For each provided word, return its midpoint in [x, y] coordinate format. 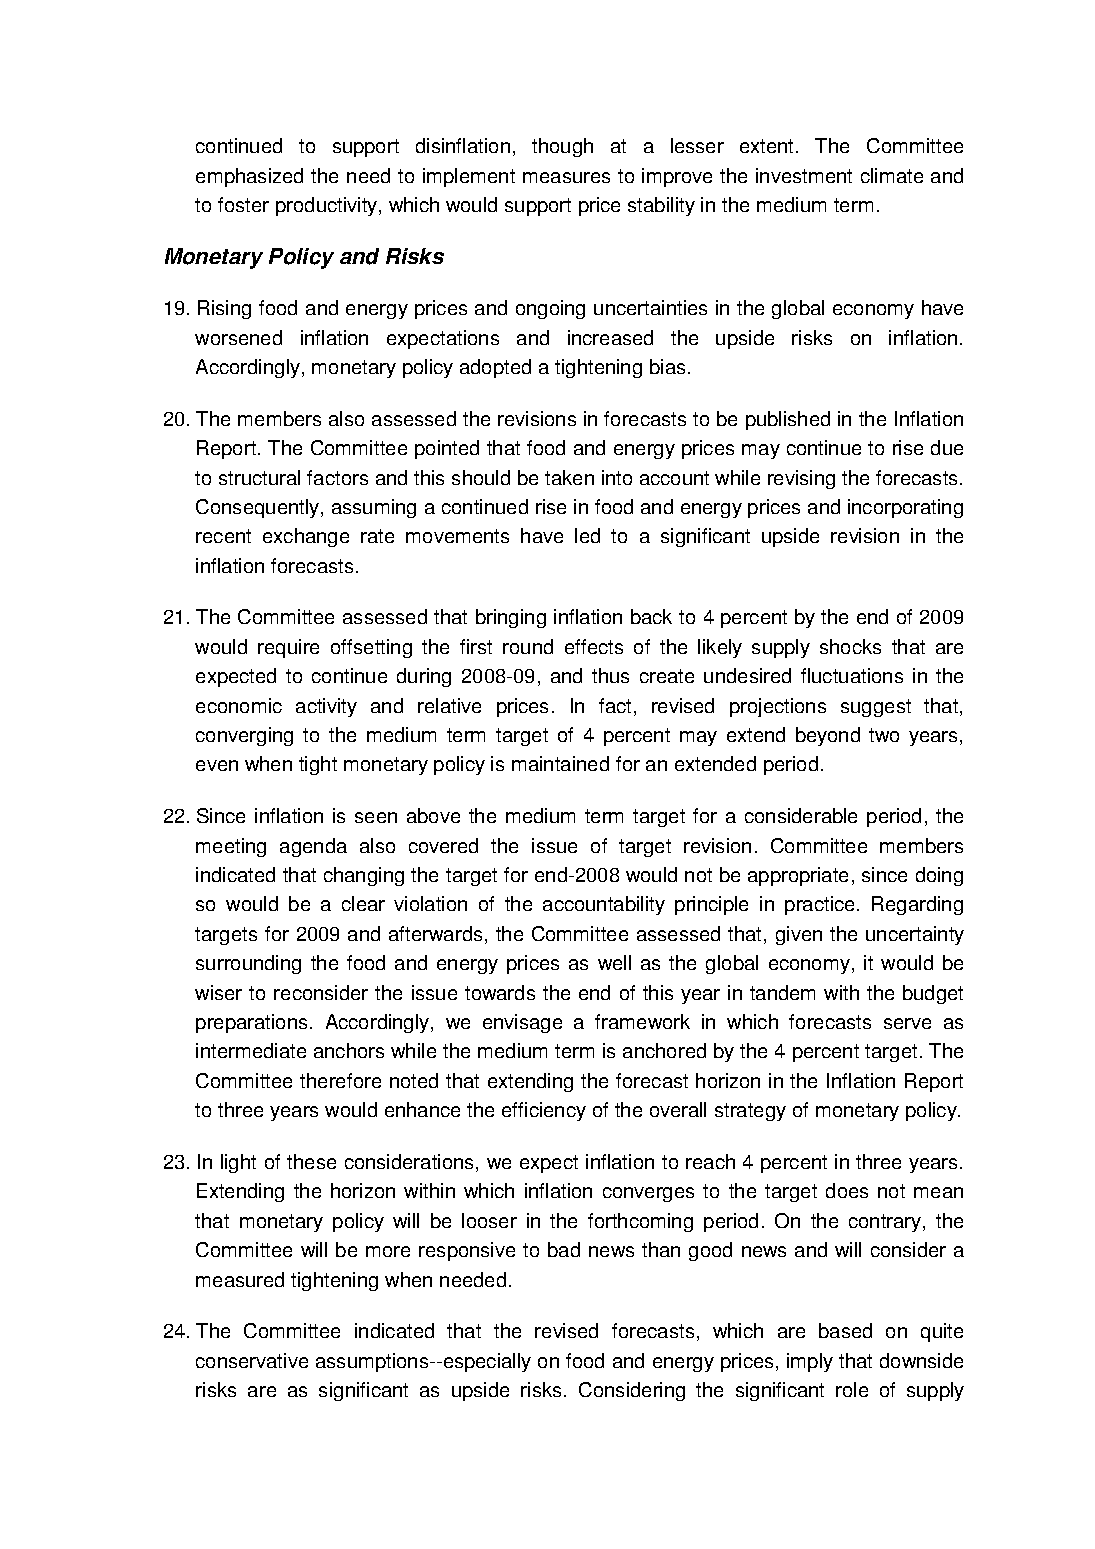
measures [566, 177]
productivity [328, 206]
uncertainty [915, 935]
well [614, 962]
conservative [252, 1360]
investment [804, 175]
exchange [306, 537]
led [587, 535]
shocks [850, 646]
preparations [251, 1023]
